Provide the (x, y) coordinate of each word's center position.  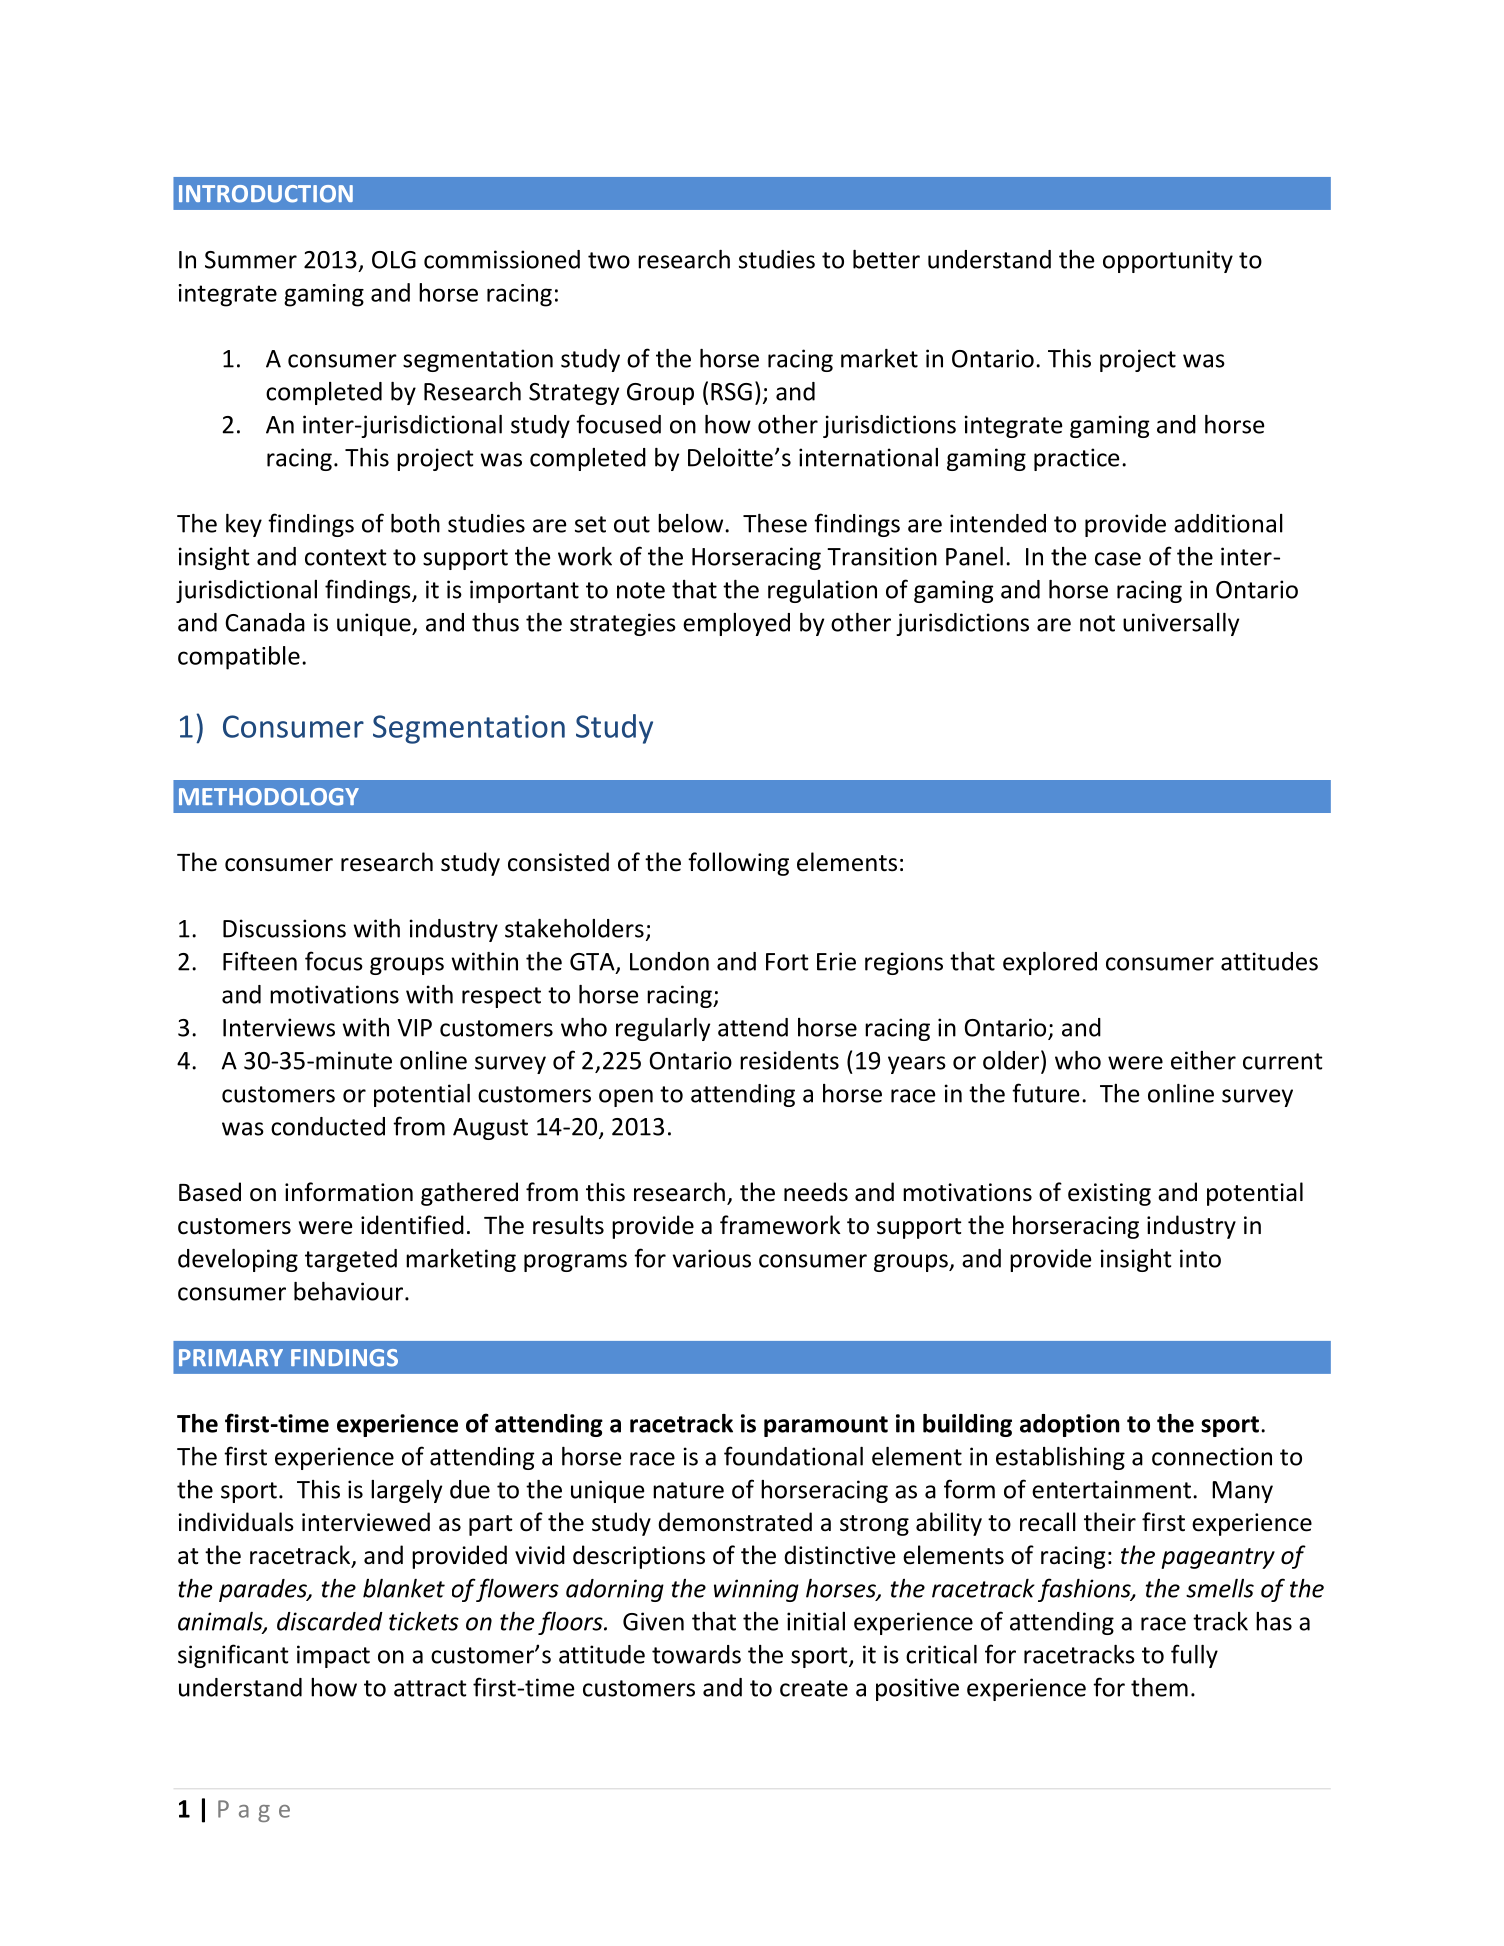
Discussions (284, 928)
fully (1194, 1656)
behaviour (350, 1291)
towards (696, 1654)
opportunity (1168, 261)
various (712, 1258)
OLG (394, 260)
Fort (787, 962)
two (609, 260)
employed (736, 624)
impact (333, 1656)
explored (1050, 963)
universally (1181, 624)
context (346, 557)
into (1200, 1258)
